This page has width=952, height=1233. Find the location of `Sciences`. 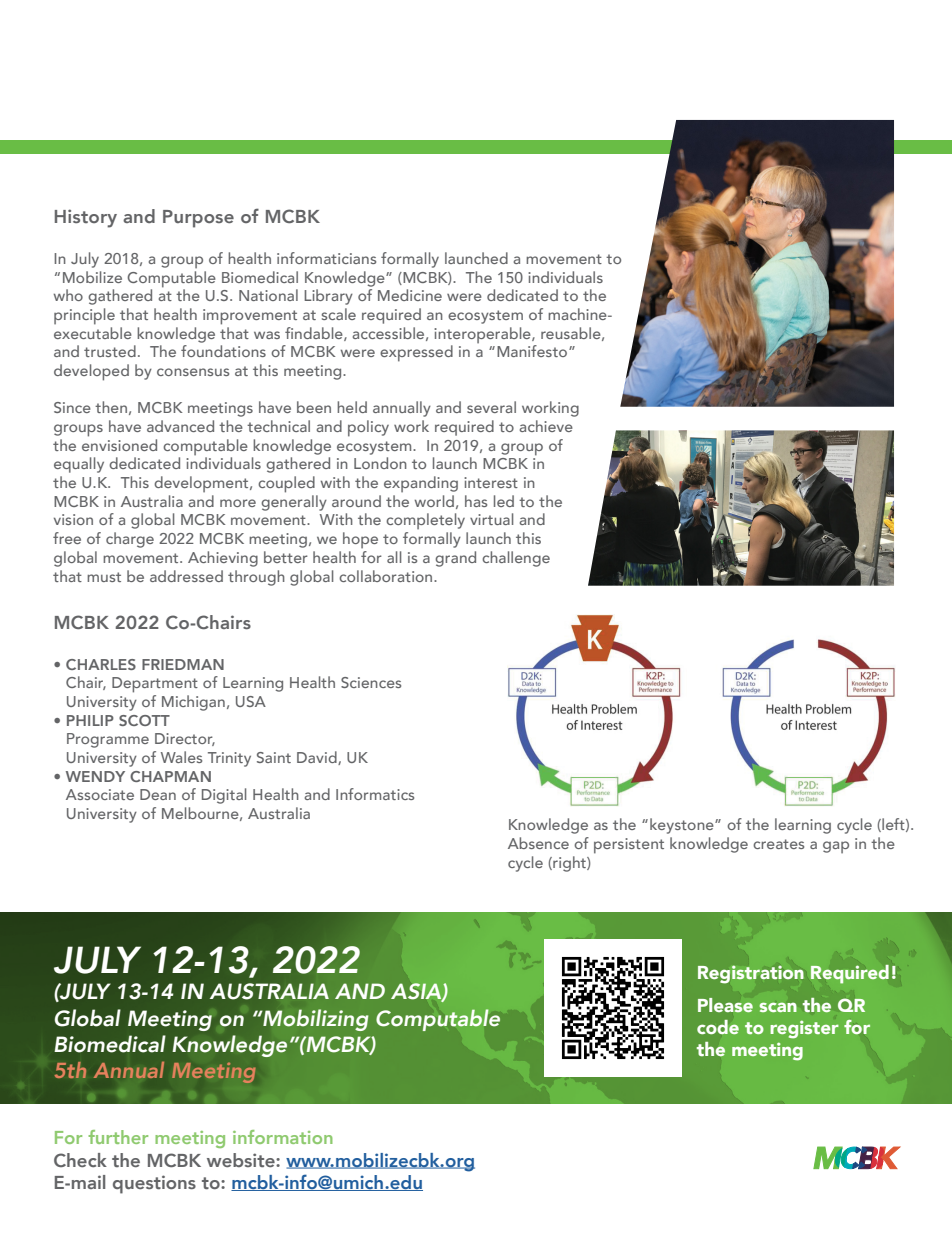

Sciences is located at coordinates (371, 682).
